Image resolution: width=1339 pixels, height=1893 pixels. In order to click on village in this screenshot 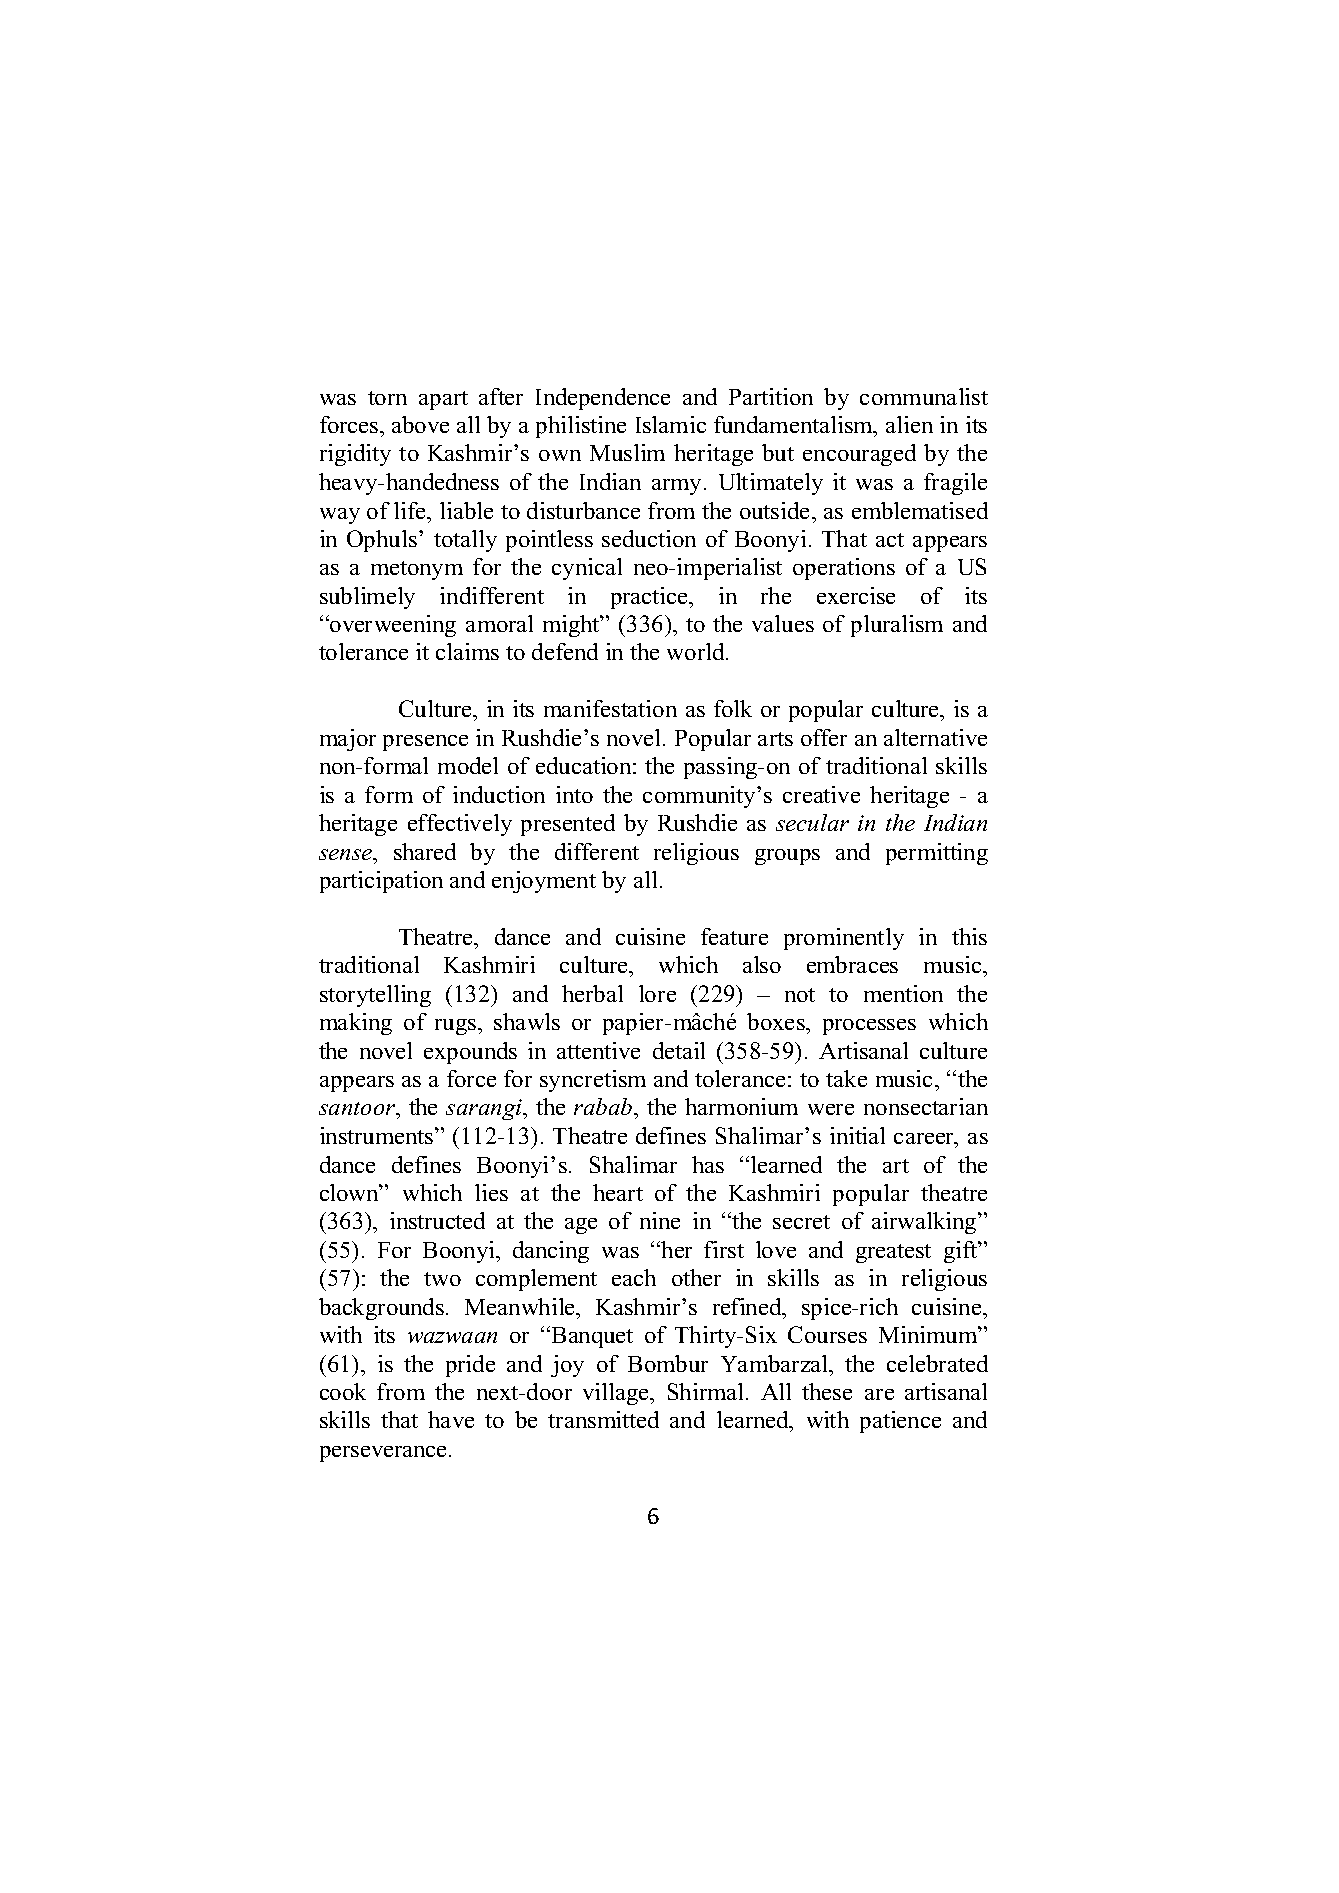, I will do `click(617, 1394)`.
